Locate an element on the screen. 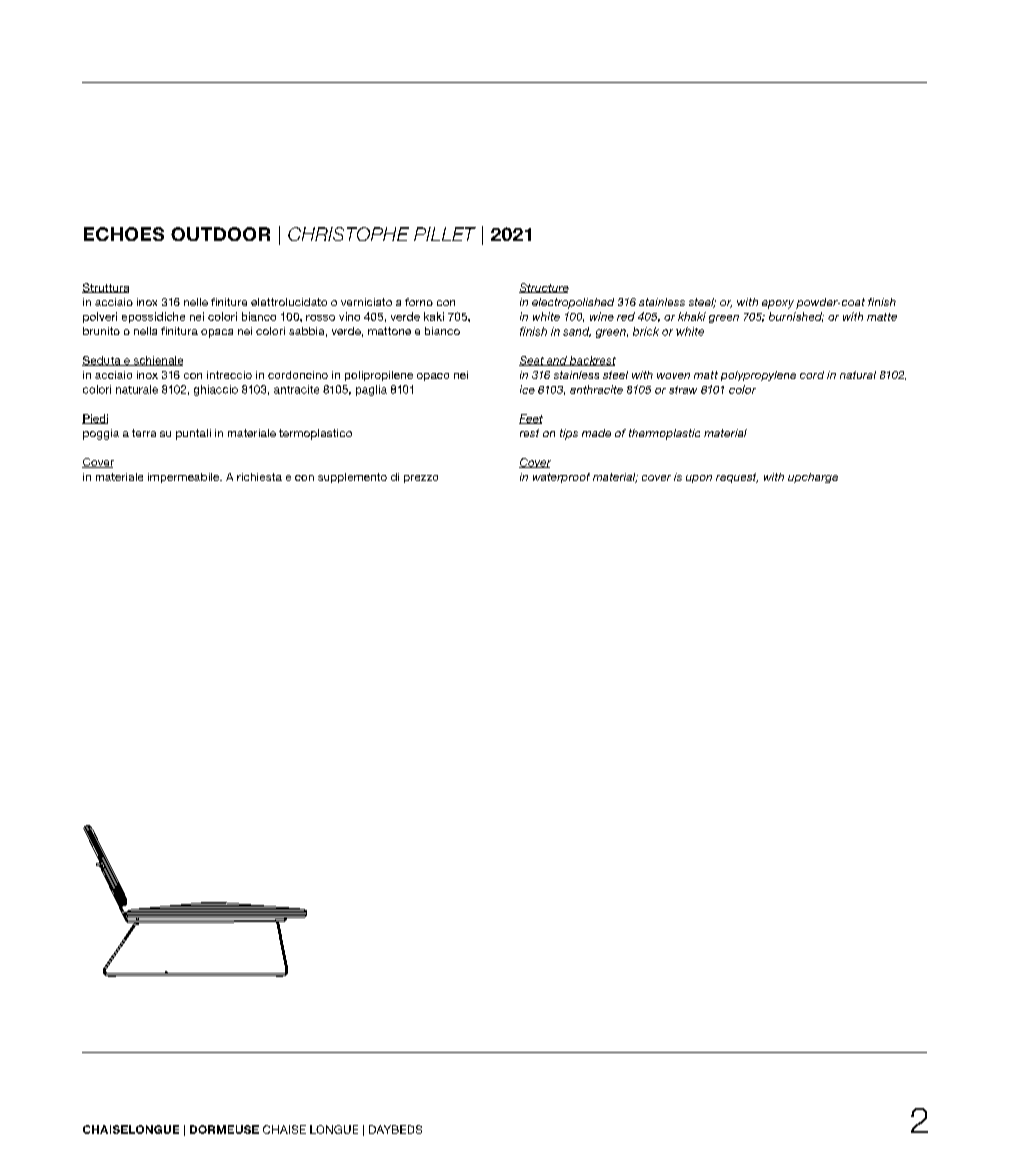 The image size is (1010, 1176). nelle is located at coordinates (196, 302).
